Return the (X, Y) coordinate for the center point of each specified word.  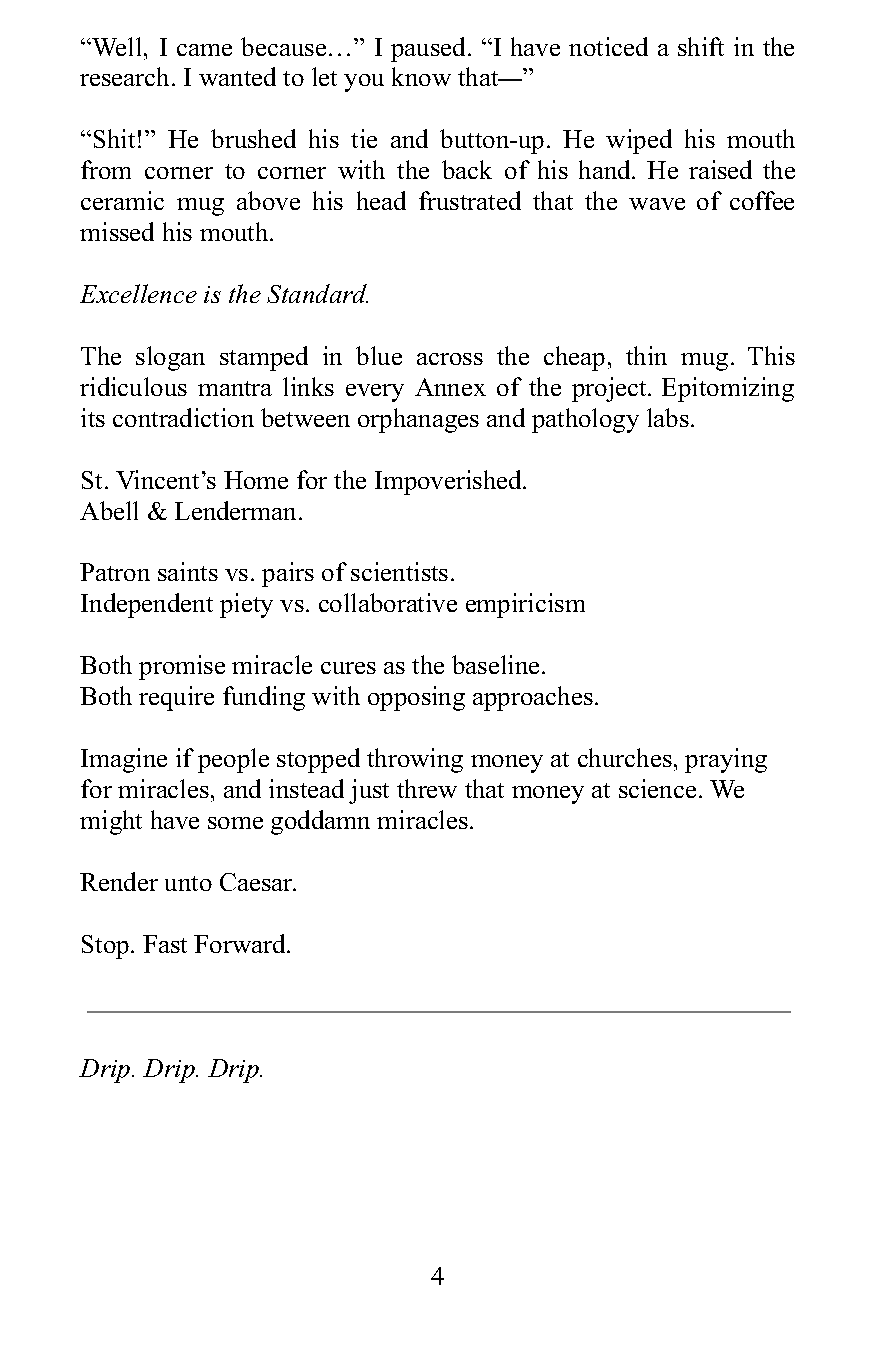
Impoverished (449, 482)
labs (668, 417)
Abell (109, 510)
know (421, 76)
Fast (165, 944)
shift (701, 46)
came (204, 50)
